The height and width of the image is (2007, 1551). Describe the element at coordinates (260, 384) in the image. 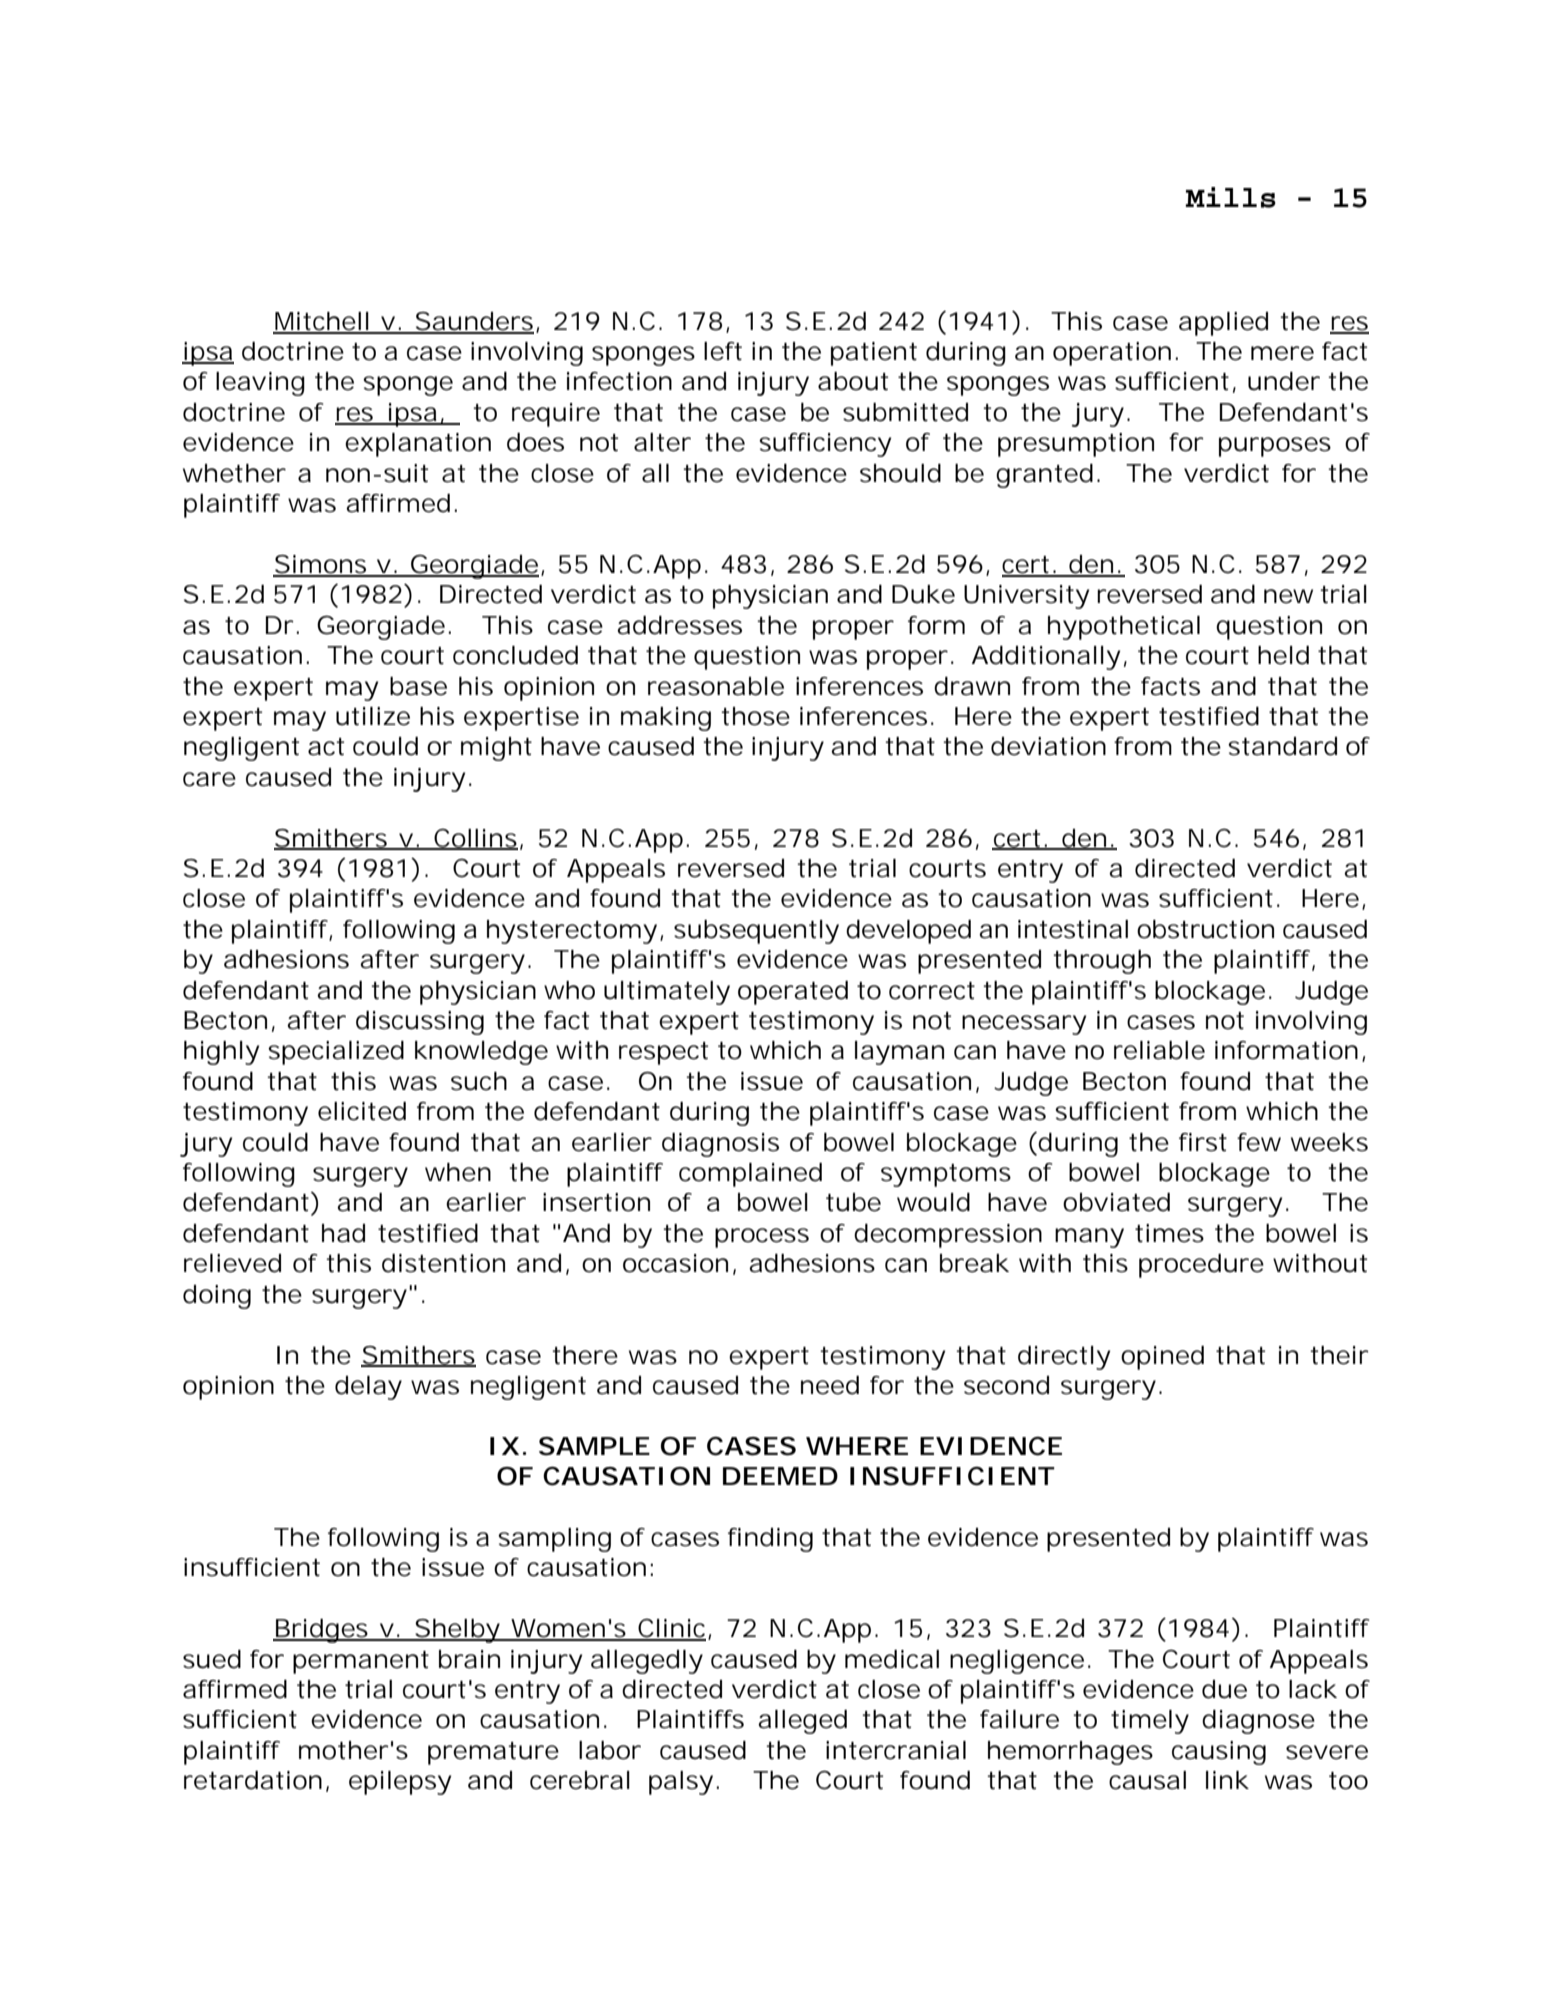

I see `leaving` at that location.
